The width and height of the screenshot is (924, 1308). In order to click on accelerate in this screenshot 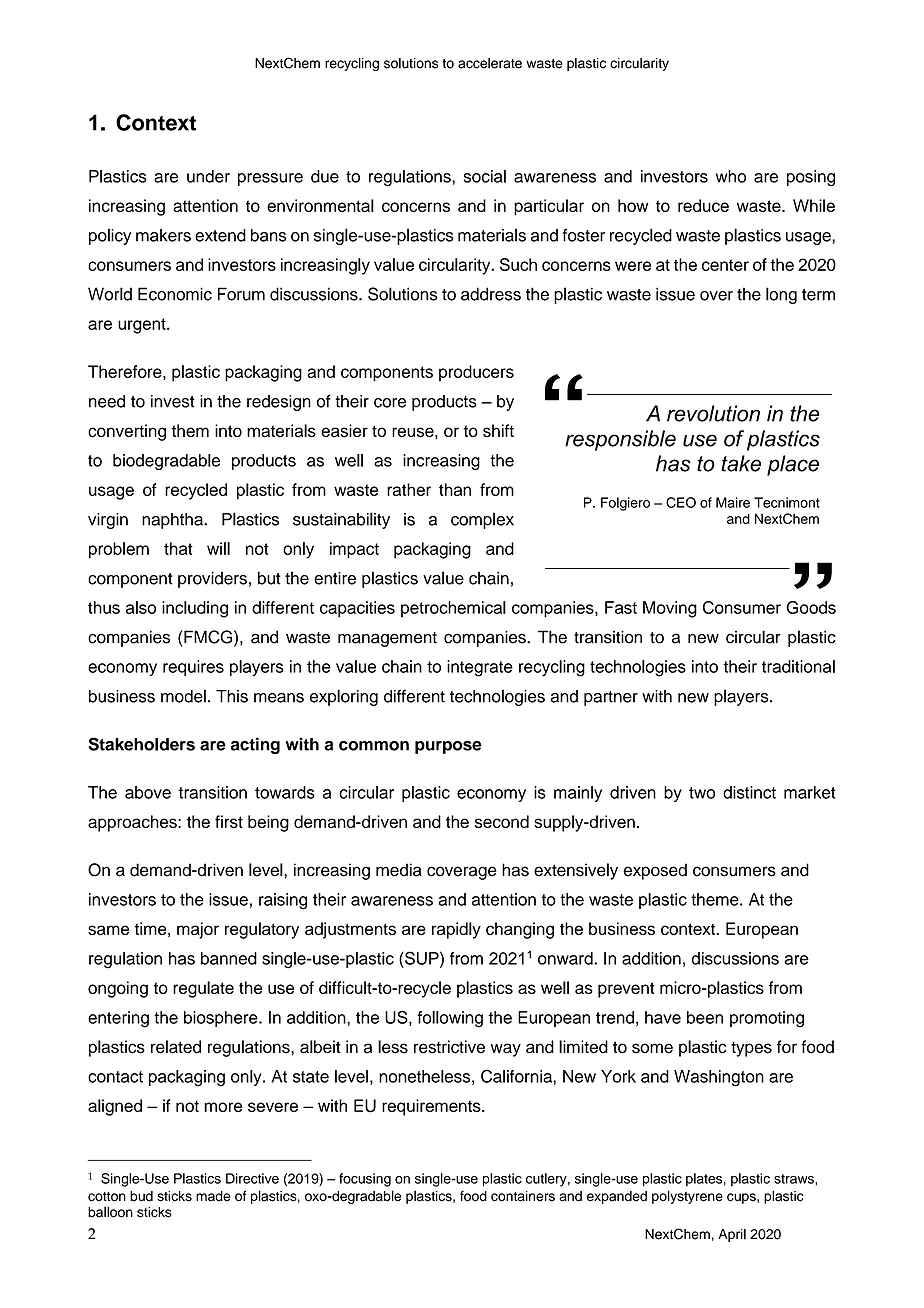, I will do `click(490, 63)`.
